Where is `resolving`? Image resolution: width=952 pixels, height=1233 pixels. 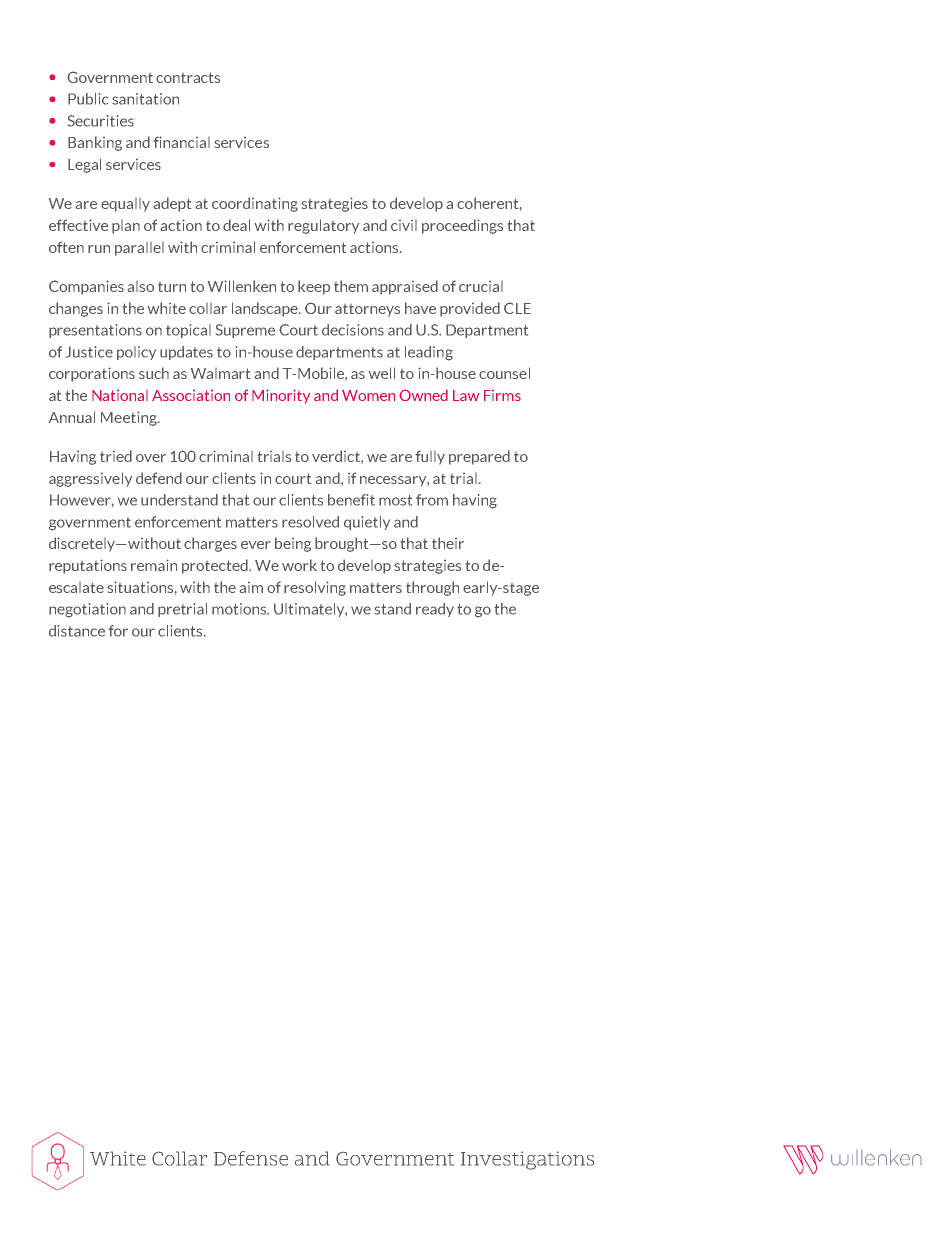
resolving is located at coordinates (315, 588).
